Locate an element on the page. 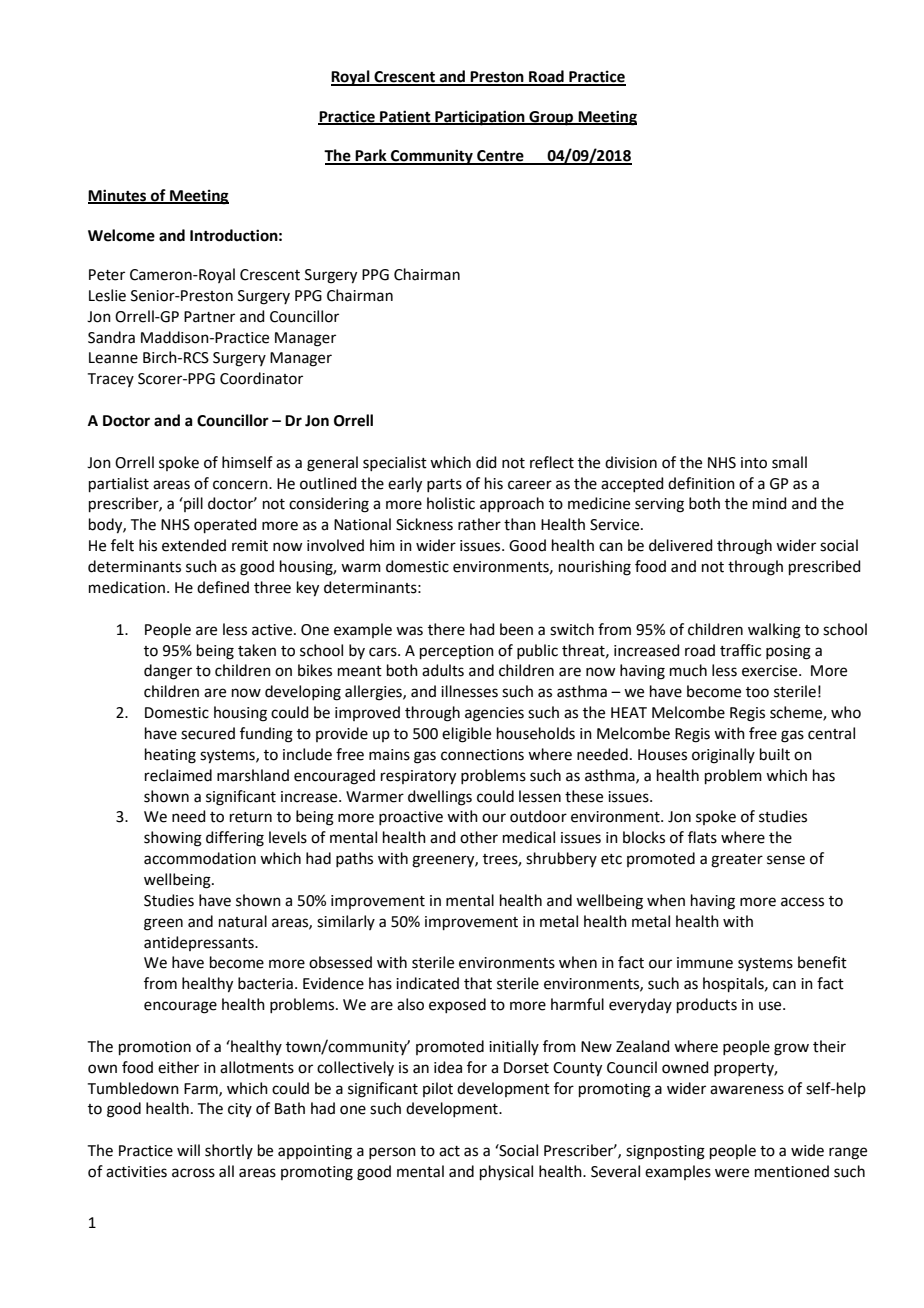 The width and height of the document is (924, 1308). Centre is located at coordinates (500, 157).
